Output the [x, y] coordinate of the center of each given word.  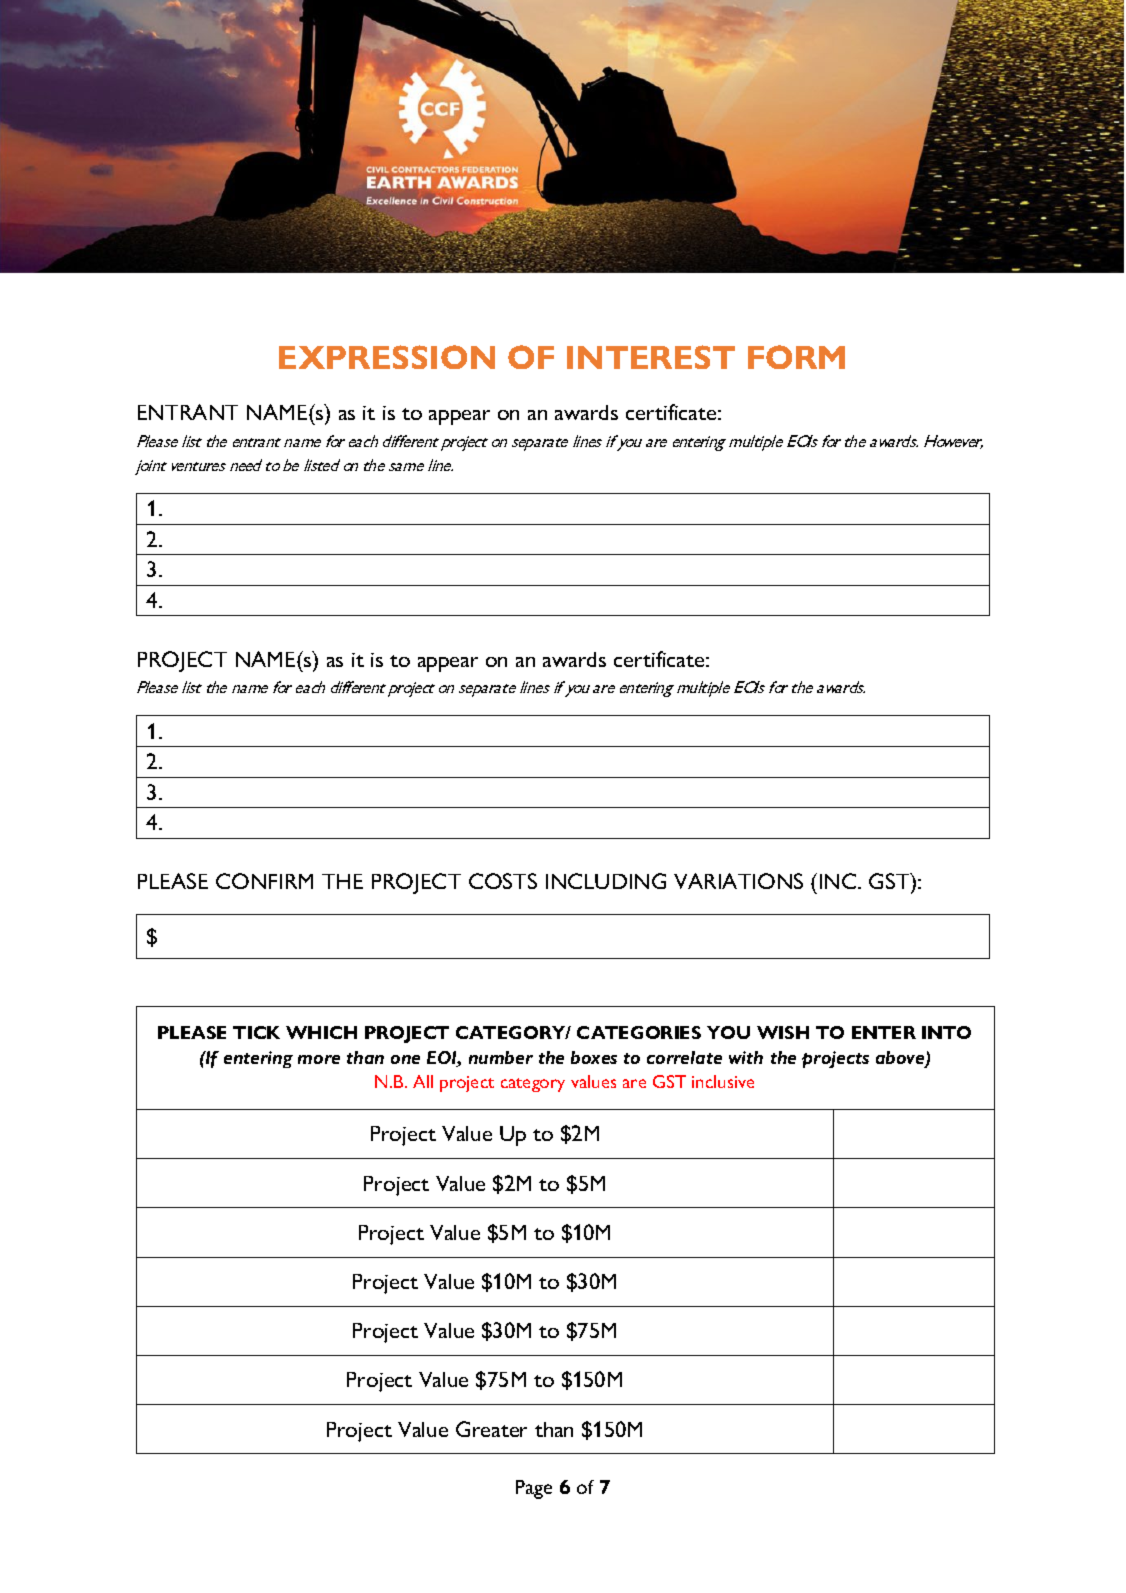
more [319, 1059]
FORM [796, 357]
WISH [783, 1032]
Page [534, 1489]
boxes [594, 1057]
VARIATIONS [738, 881]
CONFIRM [264, 881]
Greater [491, 1429]
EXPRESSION [387, 357]
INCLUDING [606, 881]
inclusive [723, 1081]
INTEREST [651, 357]
